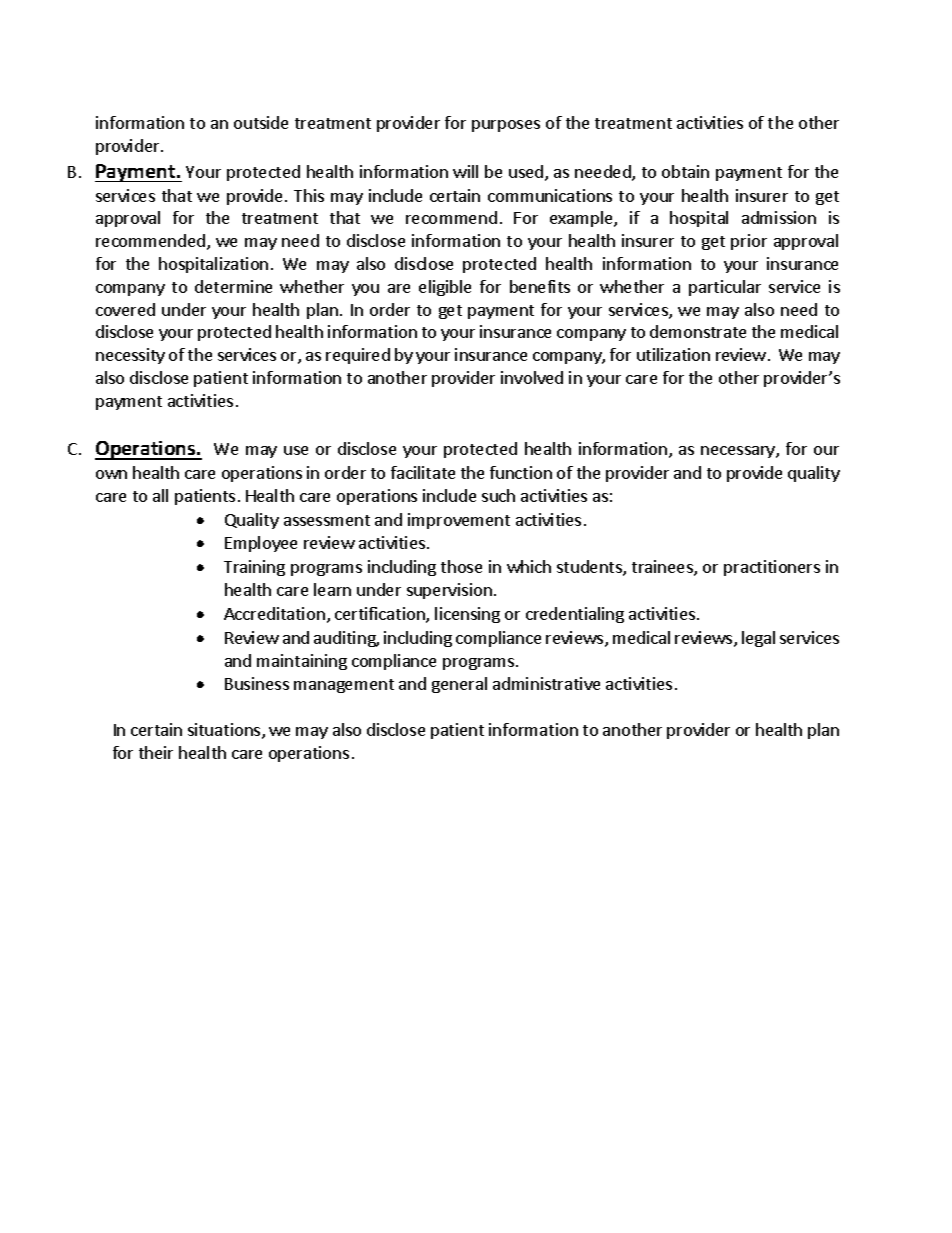 This document has height=1233, width=952. I want to click on outside, so click(261, 122).
